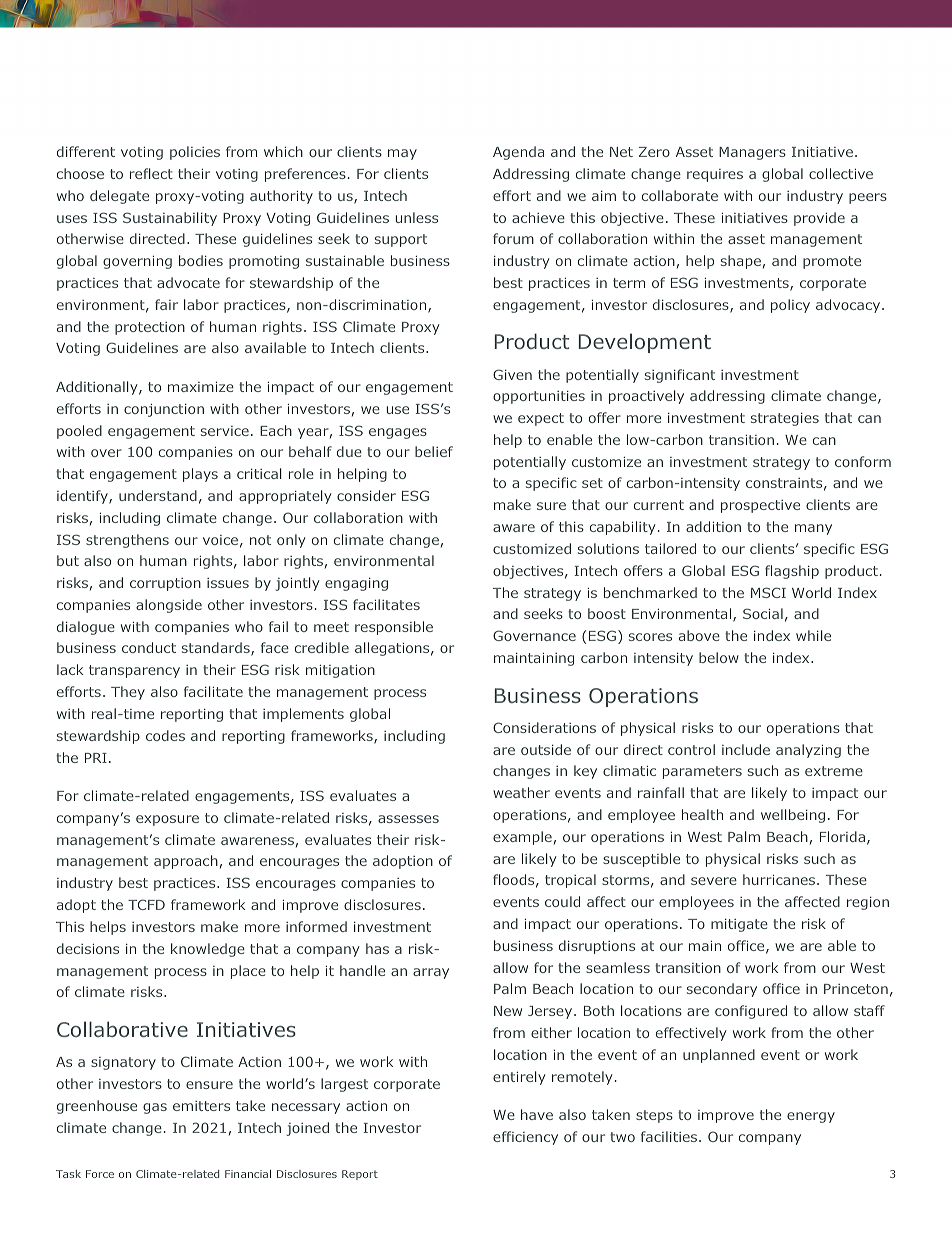  I want to click on gas, so click(155, 1108).
